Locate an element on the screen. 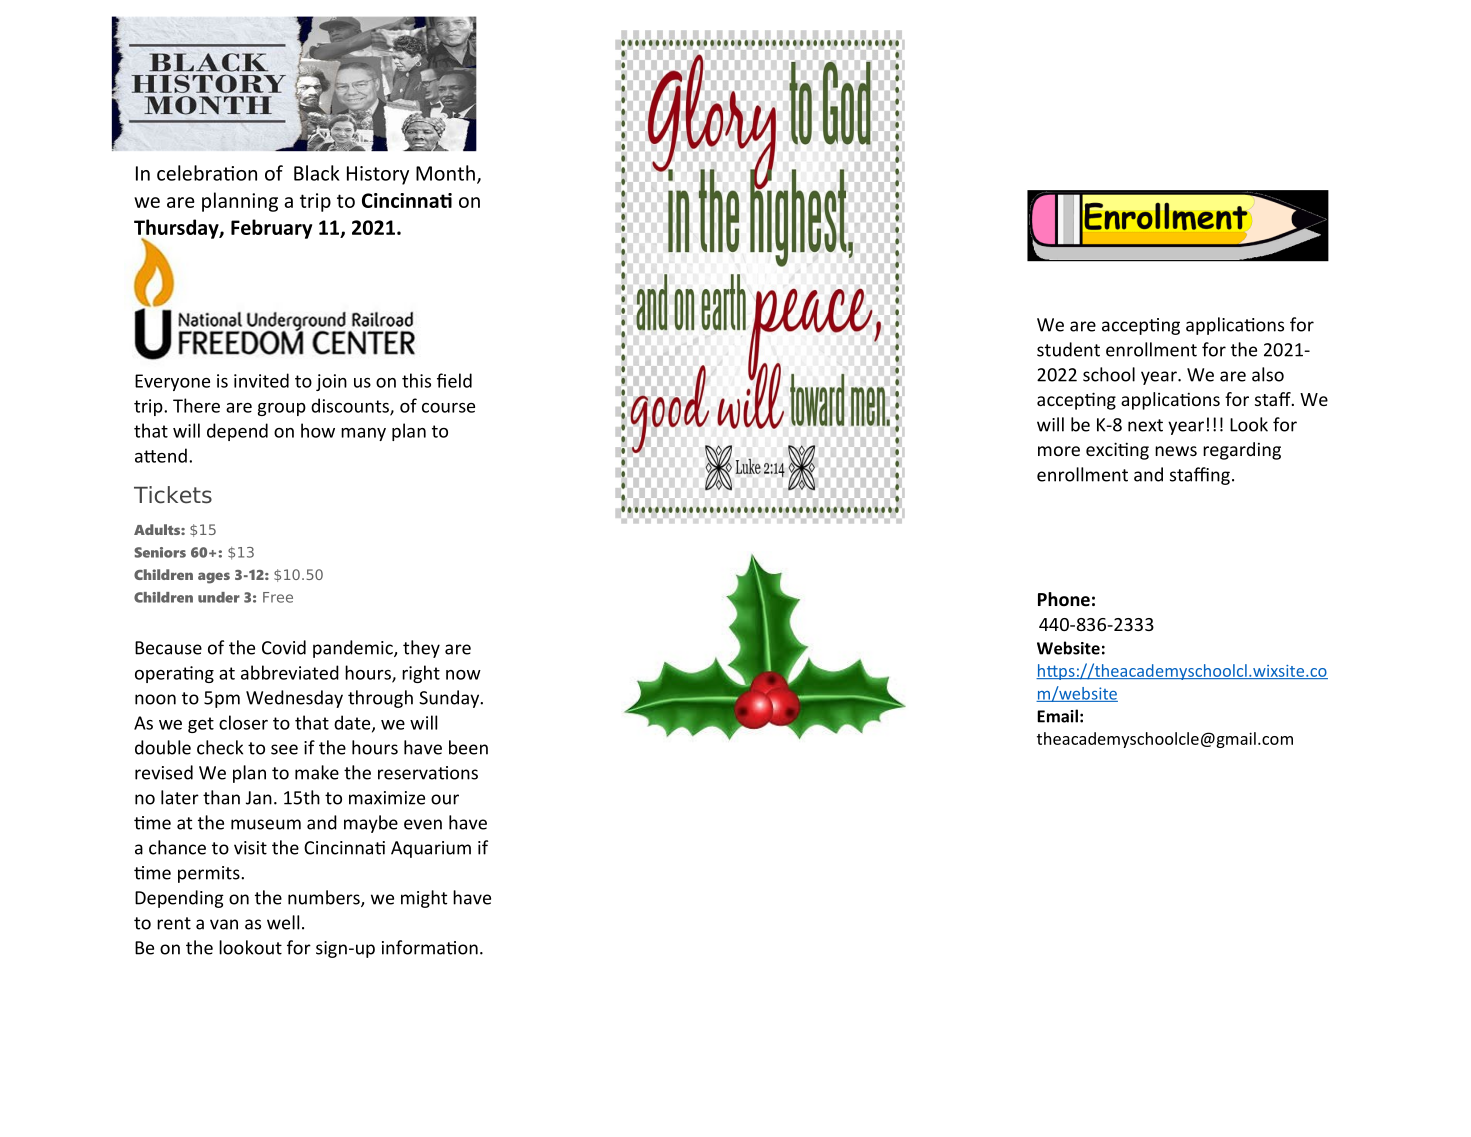 This screenshot has height=1137, width=1471. how is located at coordinates (318, 430).
